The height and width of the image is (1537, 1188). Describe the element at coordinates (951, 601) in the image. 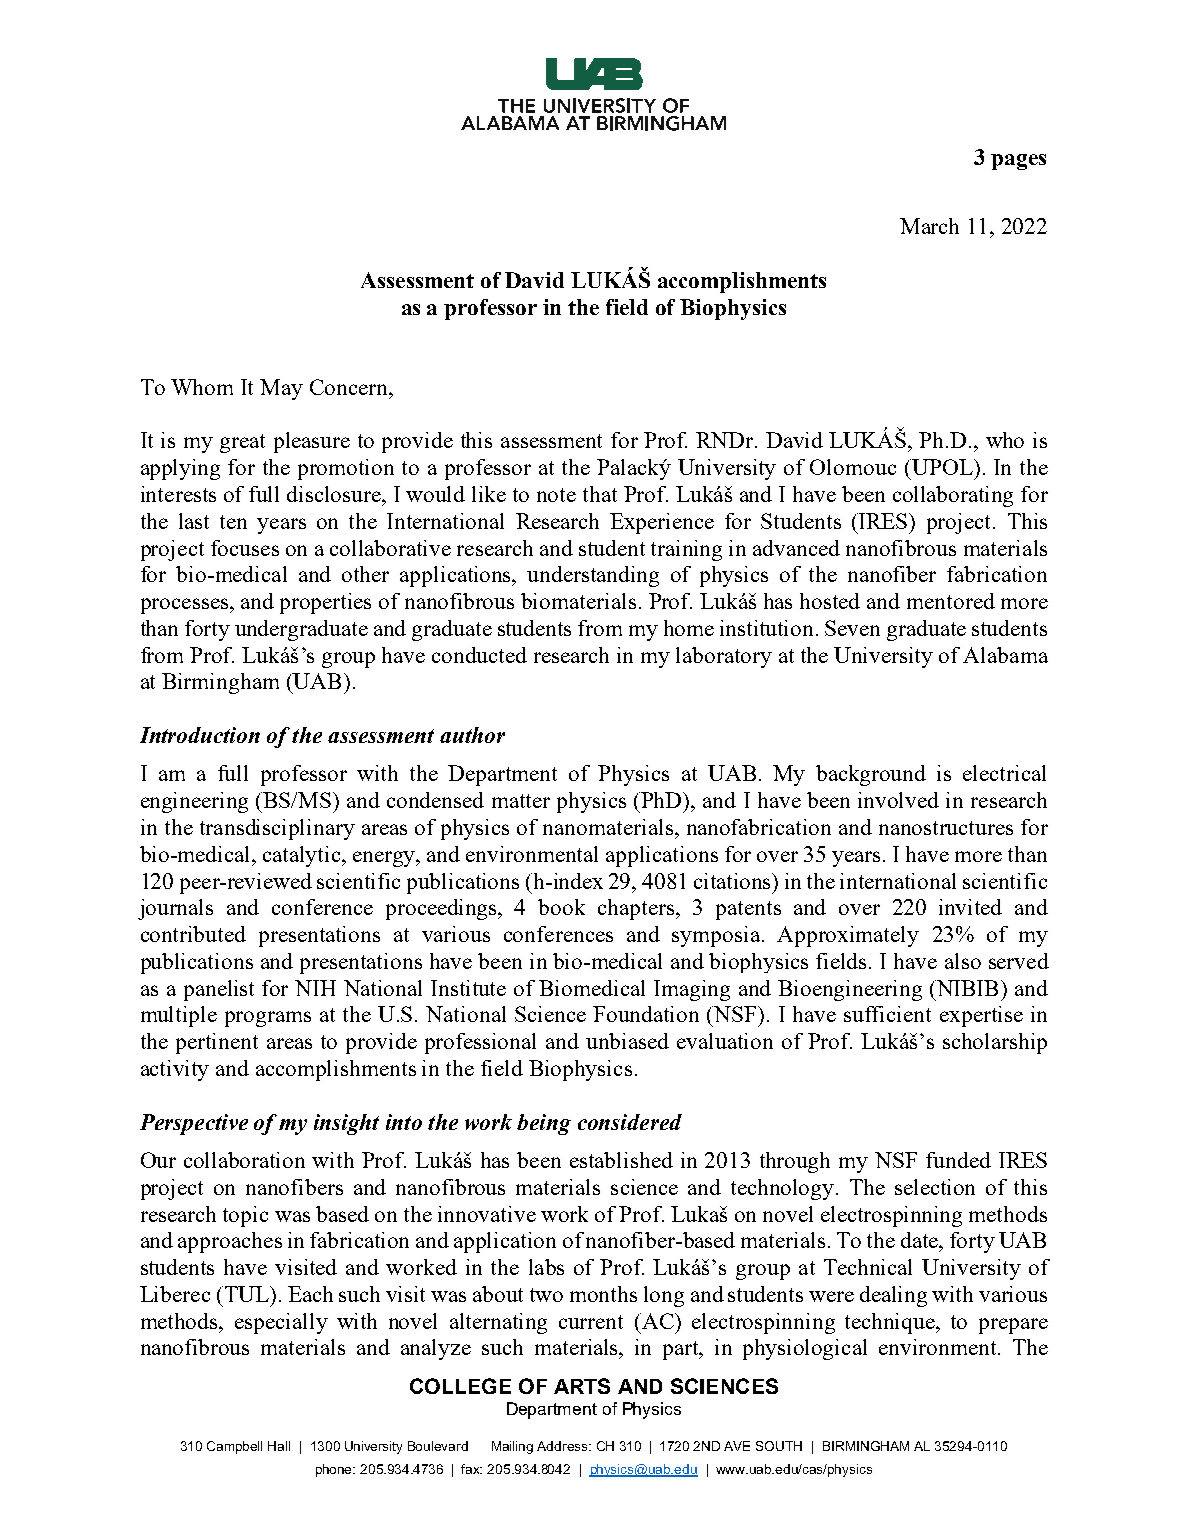

I see `mentored` at that location.
